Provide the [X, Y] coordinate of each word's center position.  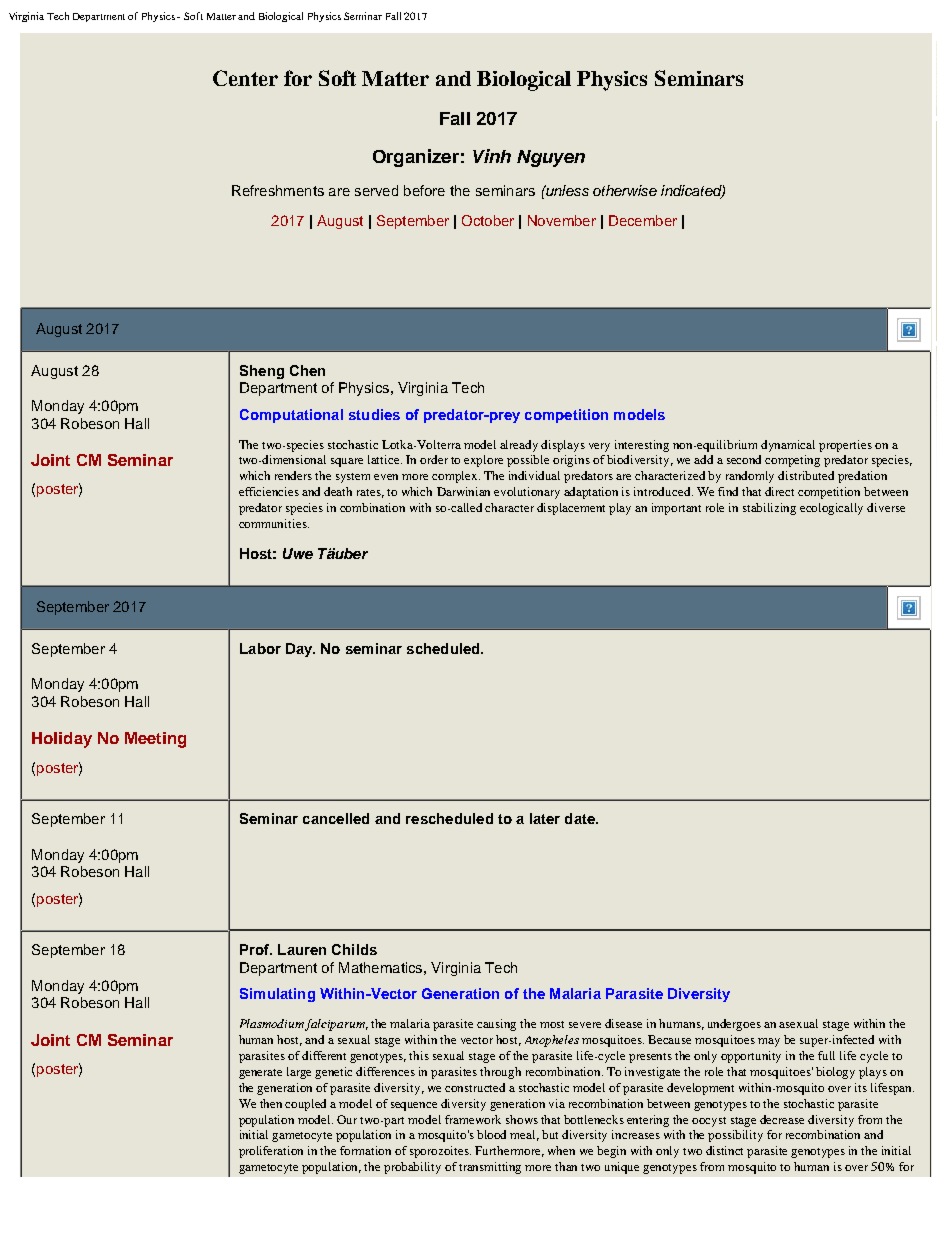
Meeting [155, 740]
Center [245, 78]
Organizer [416, 158]
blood [491, 1134]
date [581, 818]
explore [483, 461]
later [545, 818]
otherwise [625, 190]
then [271, 1103]
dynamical [788, 446]
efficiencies [269, 491]
